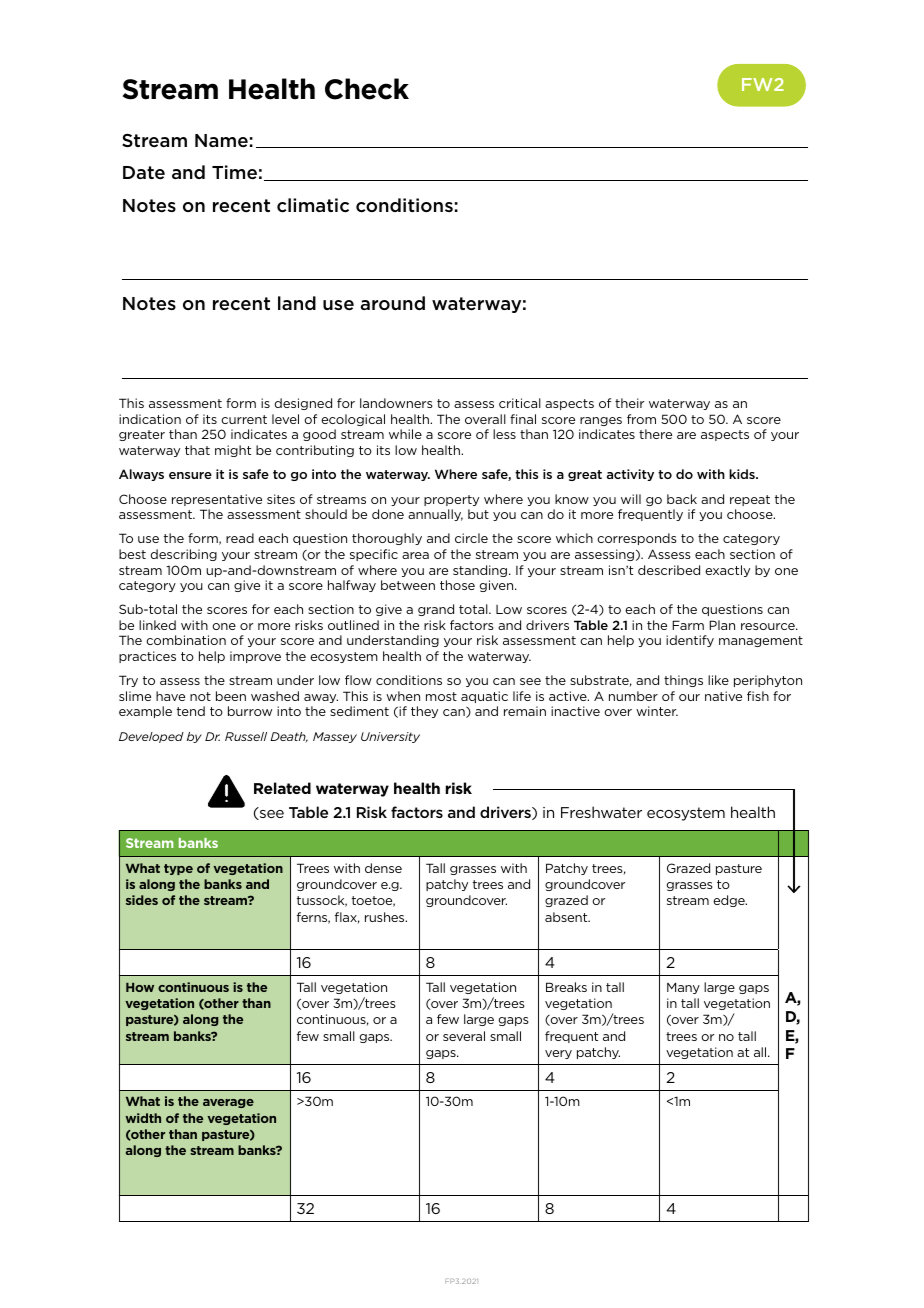 The height and width of the image is (1308, 924). I want to click on Name, so click(221, 141).
